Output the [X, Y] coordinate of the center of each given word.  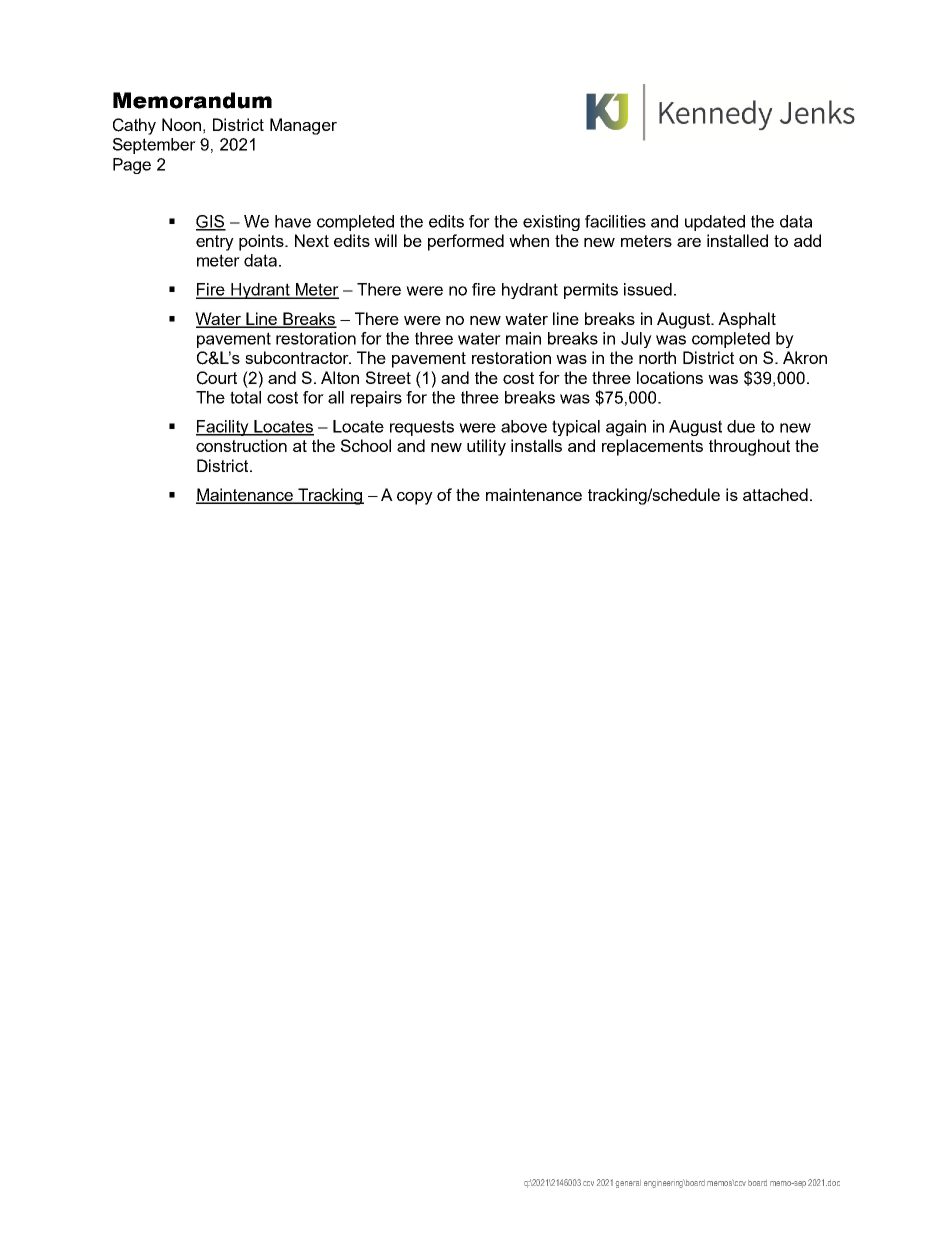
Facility [224, 428]
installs [536, 445]
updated [715, 223]
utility [486, 447]
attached [775, 494]
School [366, 445]
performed [466, 242]
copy [415, 498]
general [628, 1184]
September [154, 146]
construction [241, 445]
